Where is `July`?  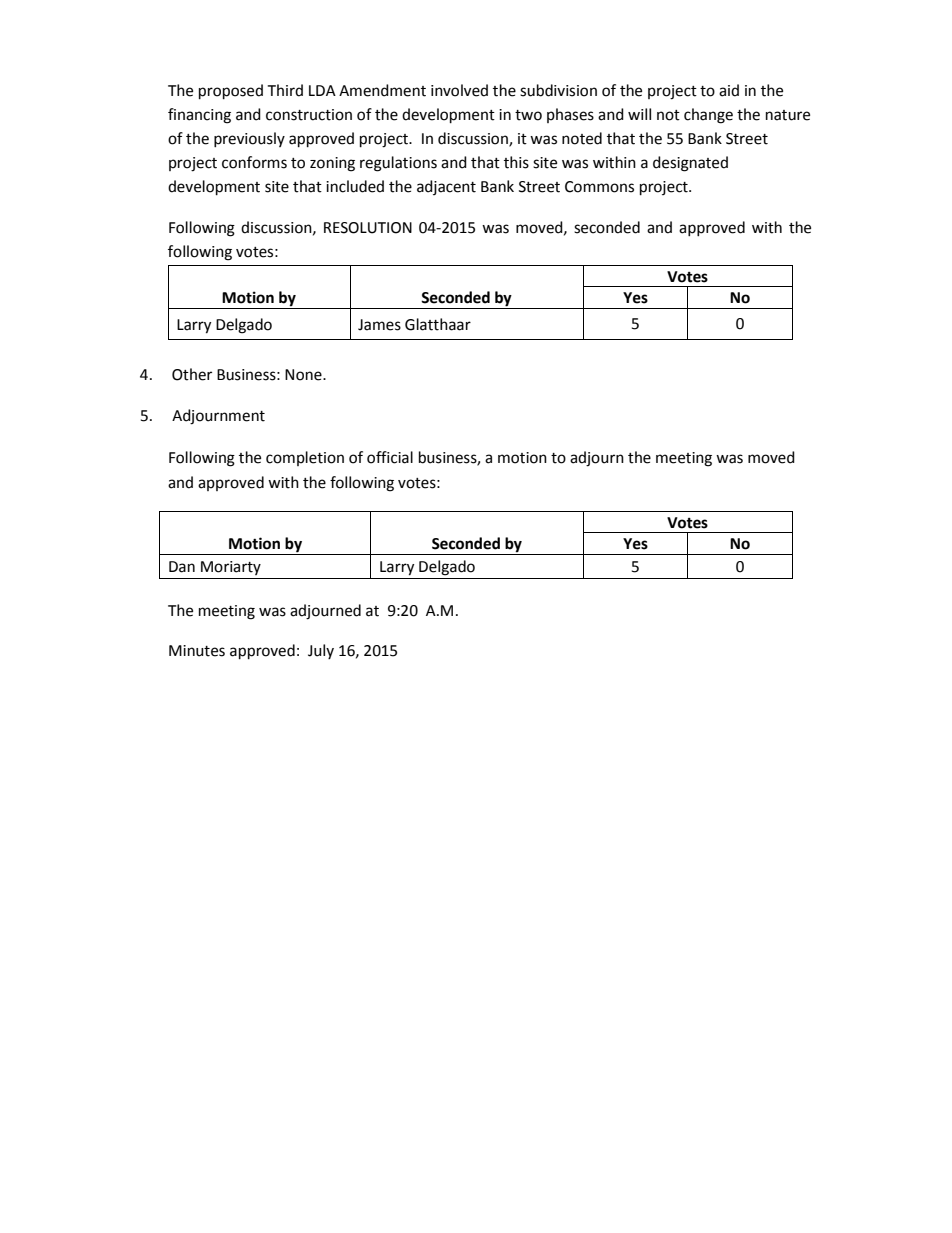
July is located at coordinates (321, 651).
